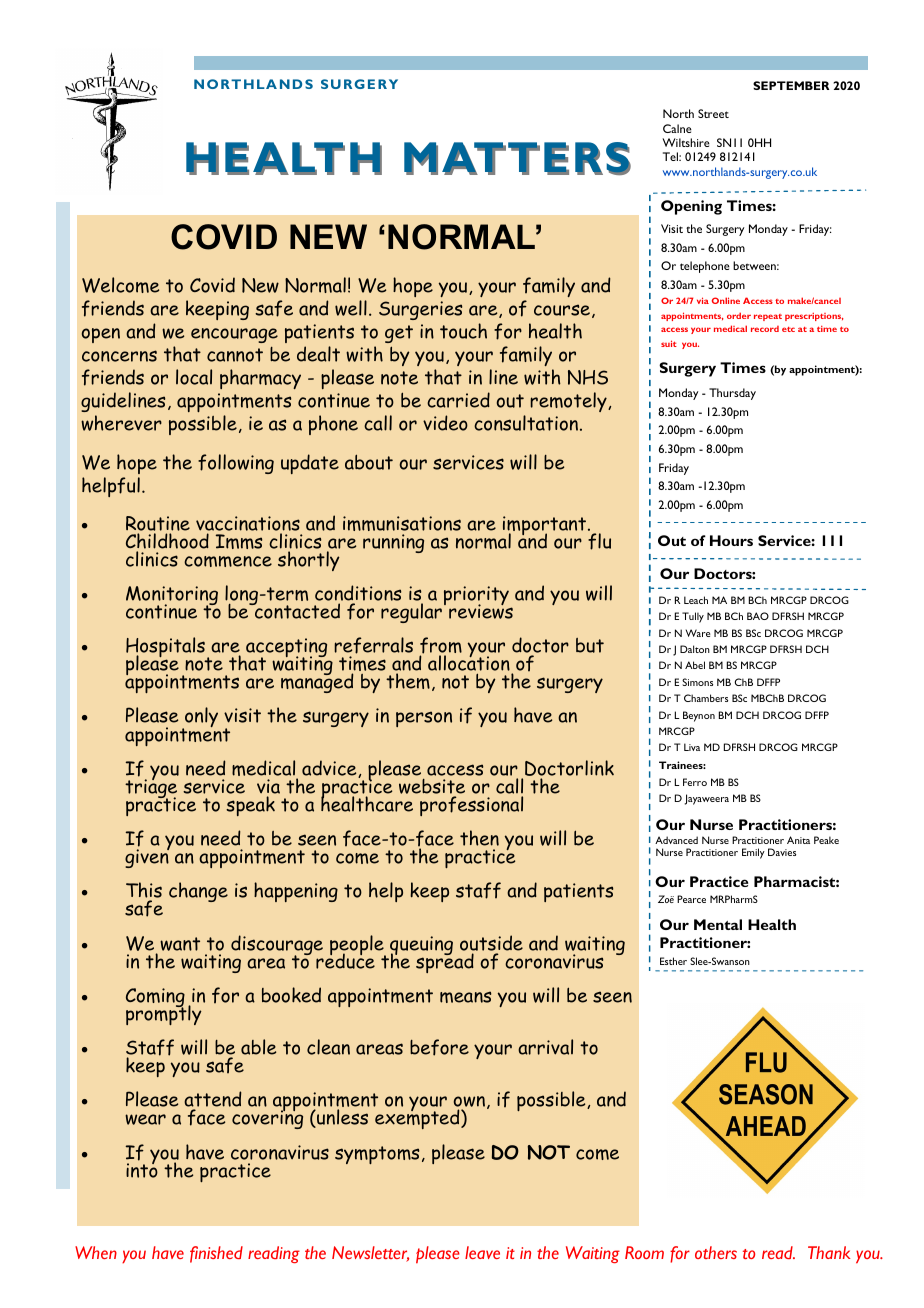 This image has width=924, height=1308. What do you see at coordinates (686, 142) in the image?
I see `Wiltshire` at bounding box center [686, 142].
